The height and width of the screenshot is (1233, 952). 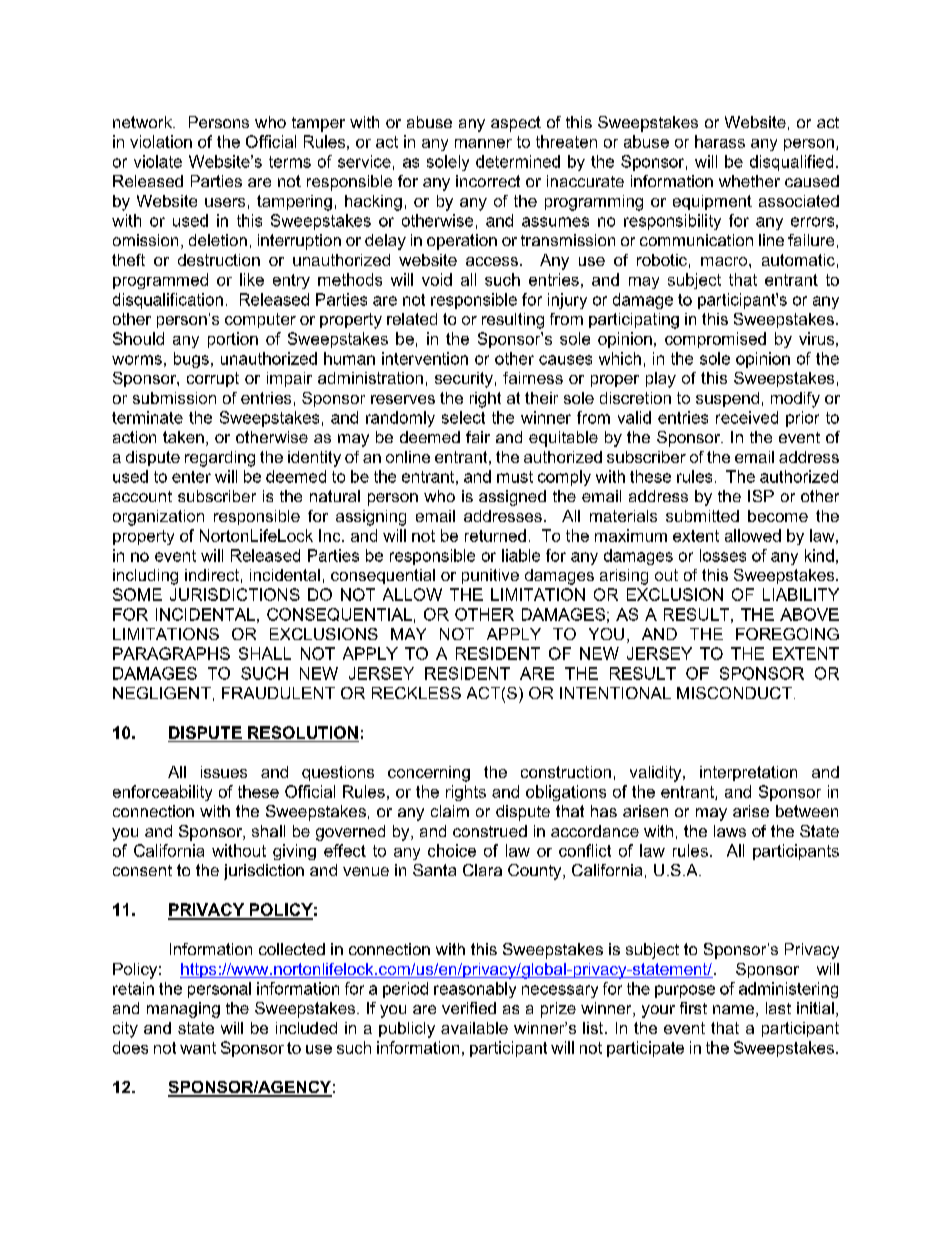 I want to click on managing, so click(x=183, y=1010).
